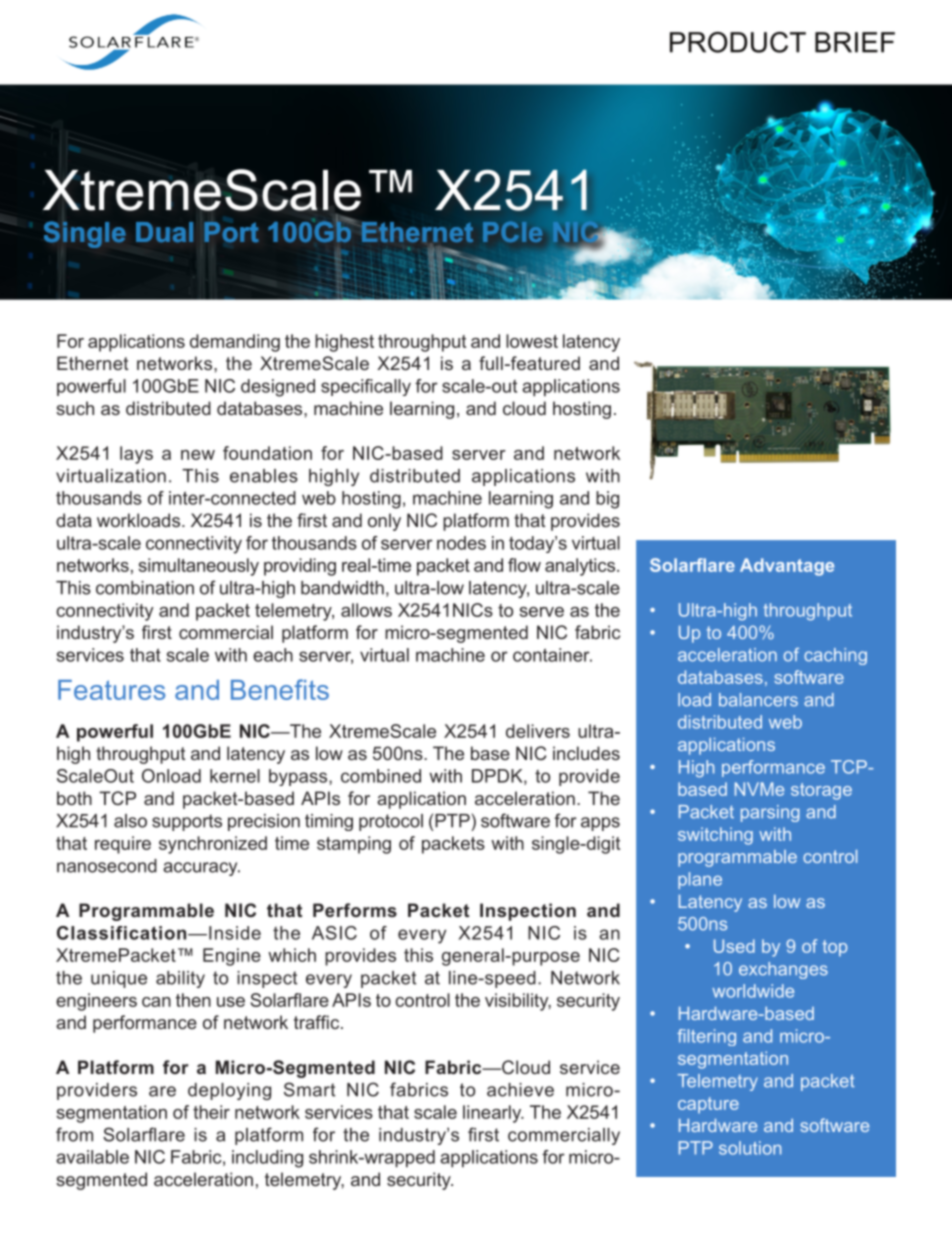  Describe the element at coordinates (235, 776) in the document. I see `kernel` at that location.
